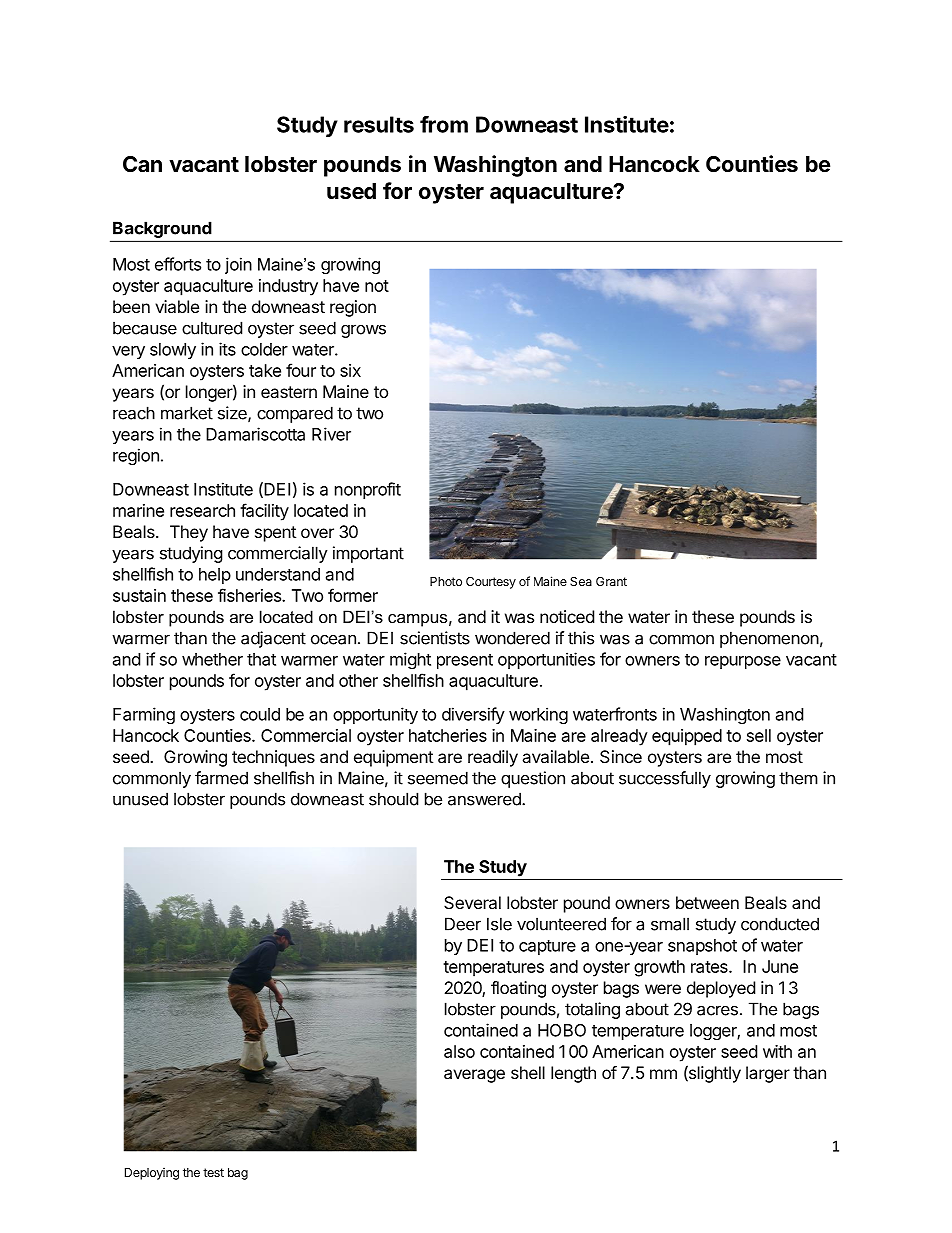 This screenshot has width=952, height=1233. I want to click on nonprofit, so click(368, 490).
